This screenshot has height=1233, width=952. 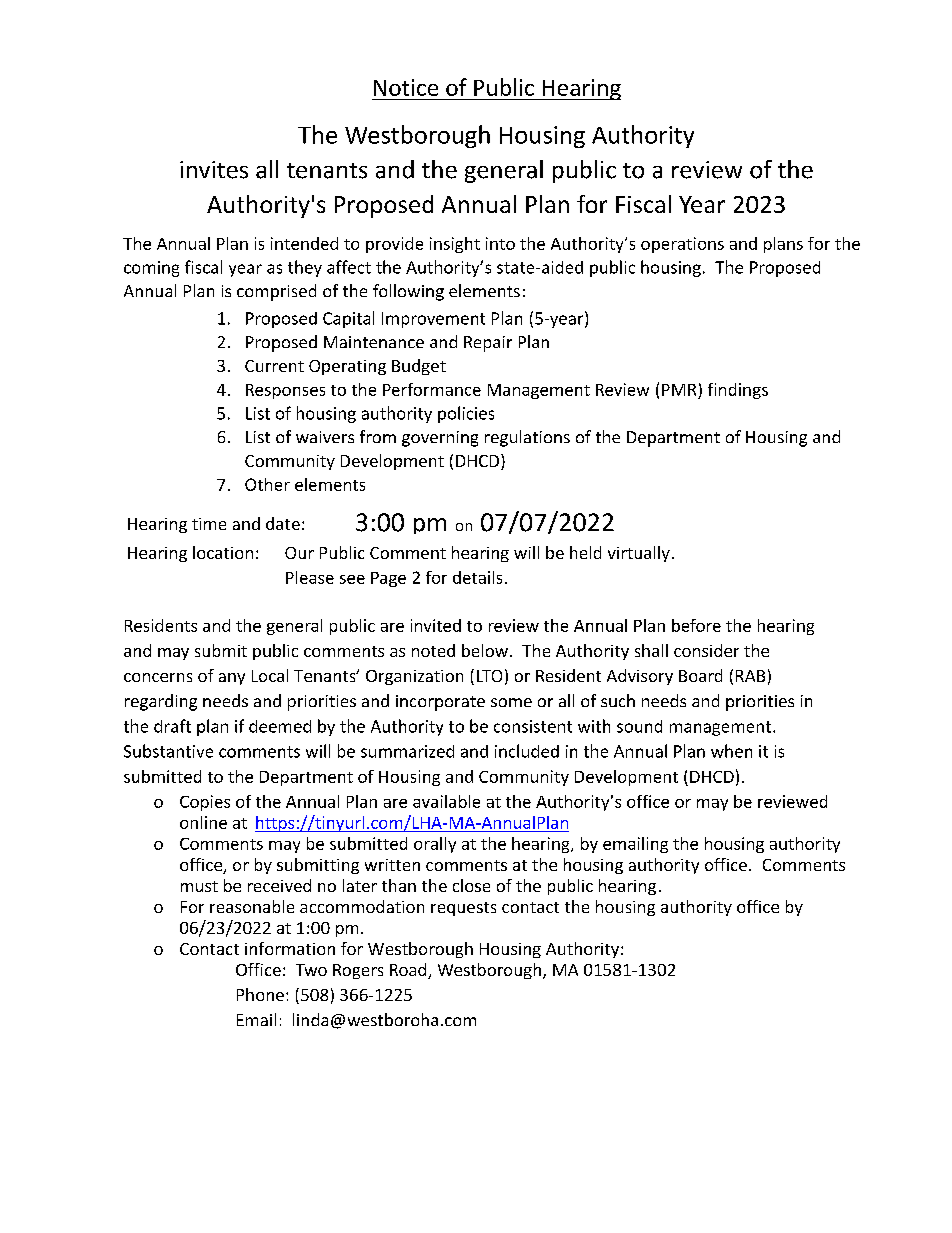 I want to click on comprised, so click(x=276, y=292).
